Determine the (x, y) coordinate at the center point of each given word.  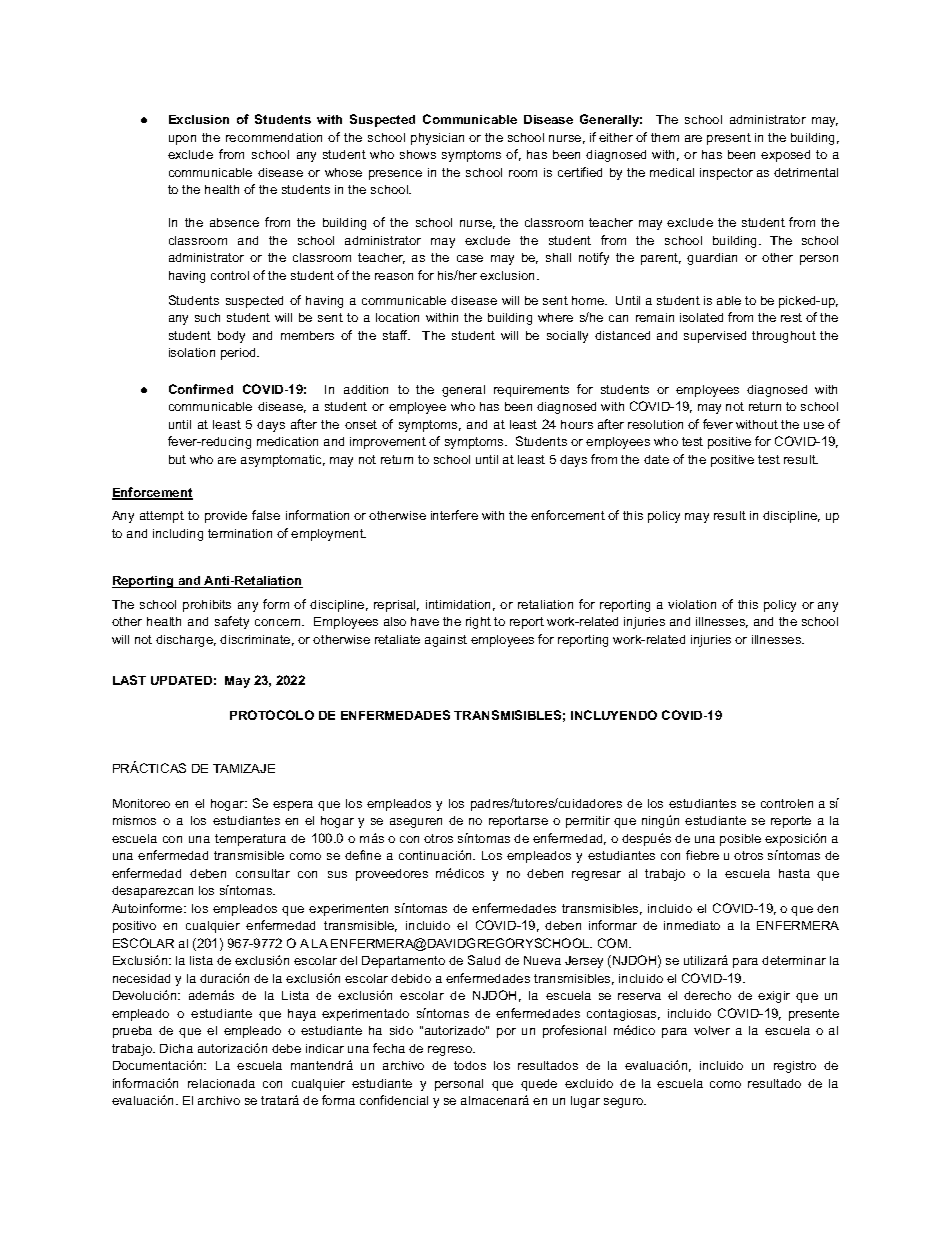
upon (182, 140)
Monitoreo (141, 803)
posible (740, 840)
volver (712, 1030)
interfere (454, 515)
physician (437, 139)
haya (302, 1015)
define (363, 855)
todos (470, 1065)
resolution (655, 424)
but (177, 459)
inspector (726, 174)
